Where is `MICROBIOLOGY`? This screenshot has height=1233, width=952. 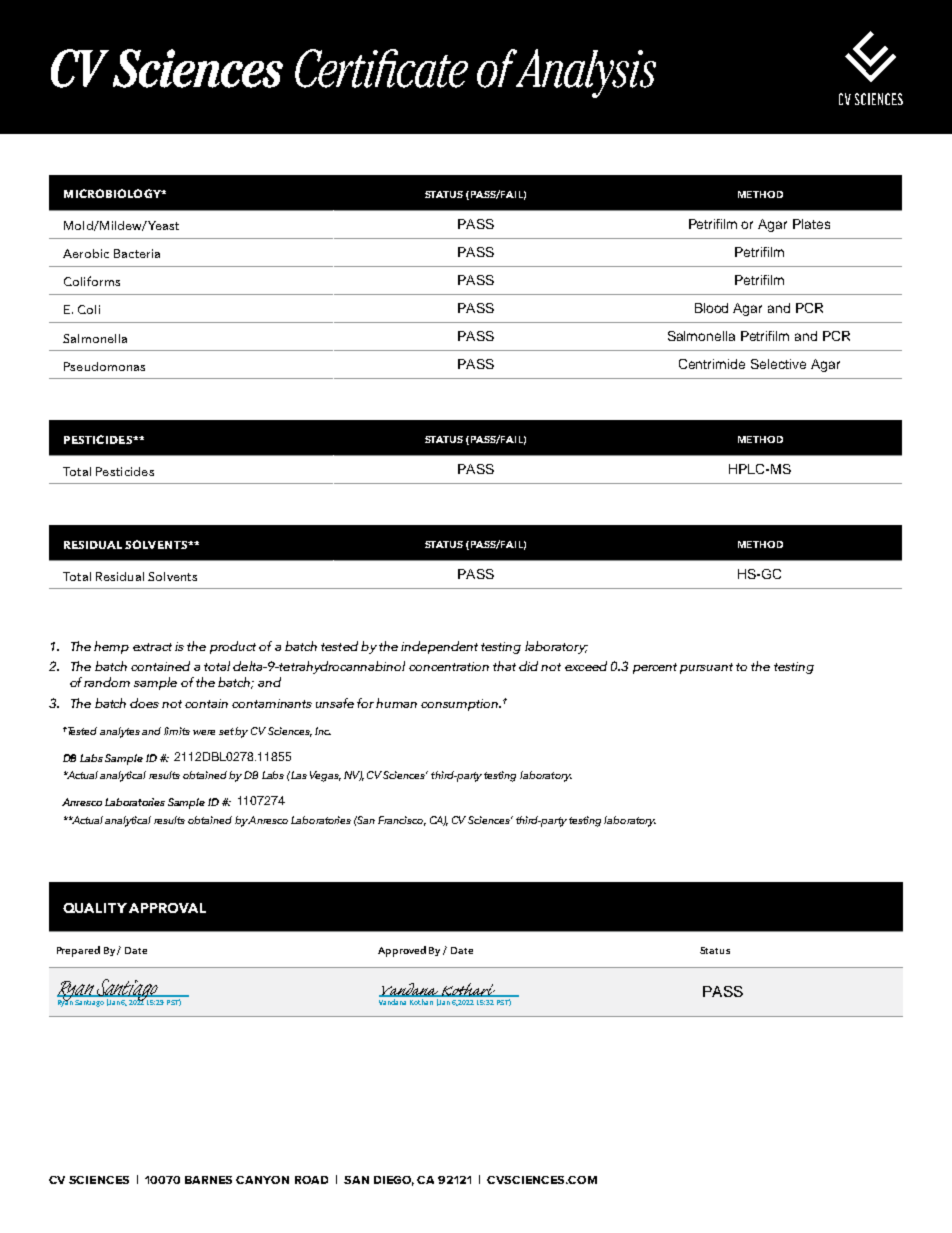
MICROBIOLOGY is located at coordinates (113, 193).
